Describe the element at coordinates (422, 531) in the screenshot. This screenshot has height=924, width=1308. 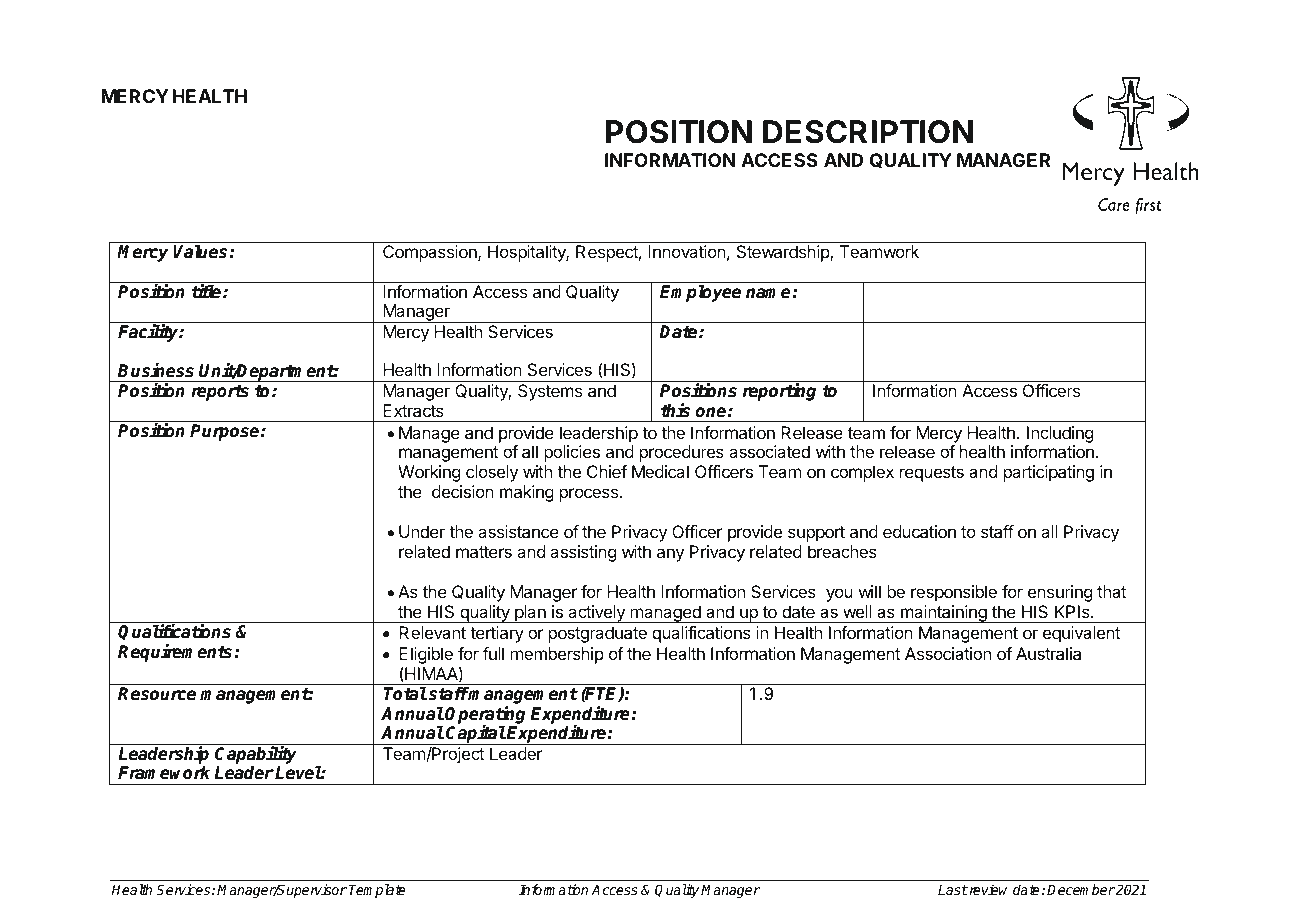
I see `Under` at that location.
